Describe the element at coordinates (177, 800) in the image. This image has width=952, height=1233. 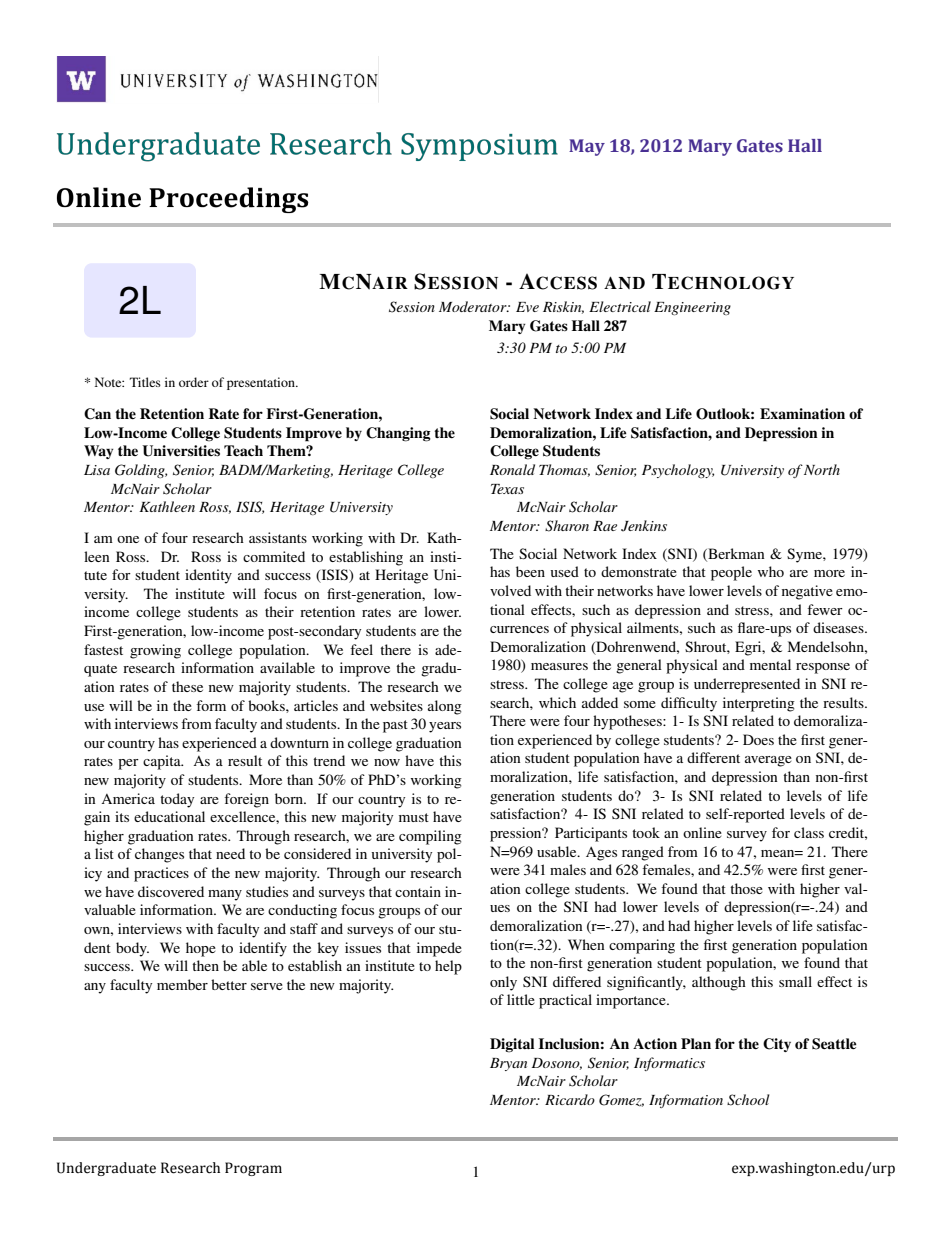
I see `today` at that location.
